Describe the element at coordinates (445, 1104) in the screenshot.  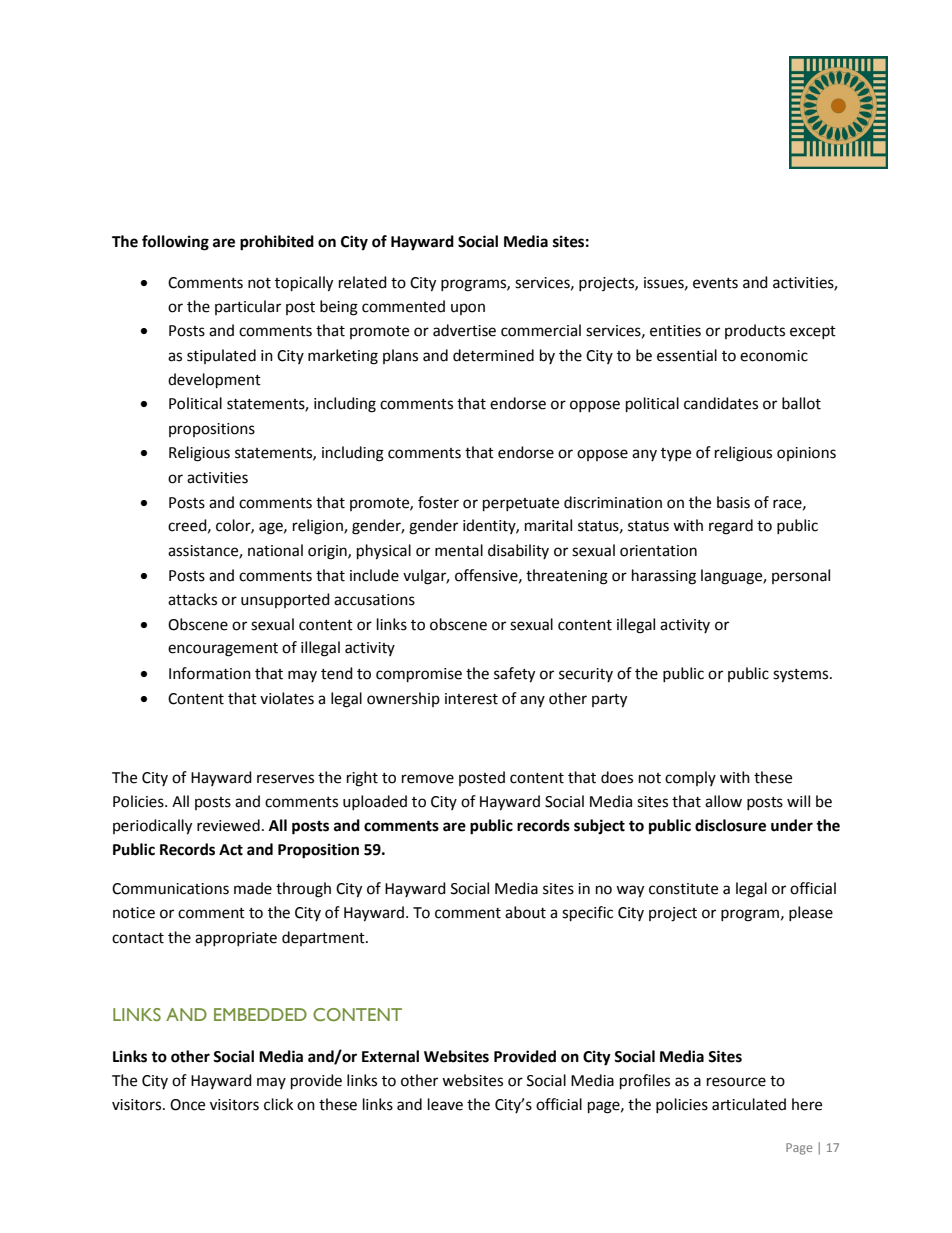
I see `leave` at that location.
